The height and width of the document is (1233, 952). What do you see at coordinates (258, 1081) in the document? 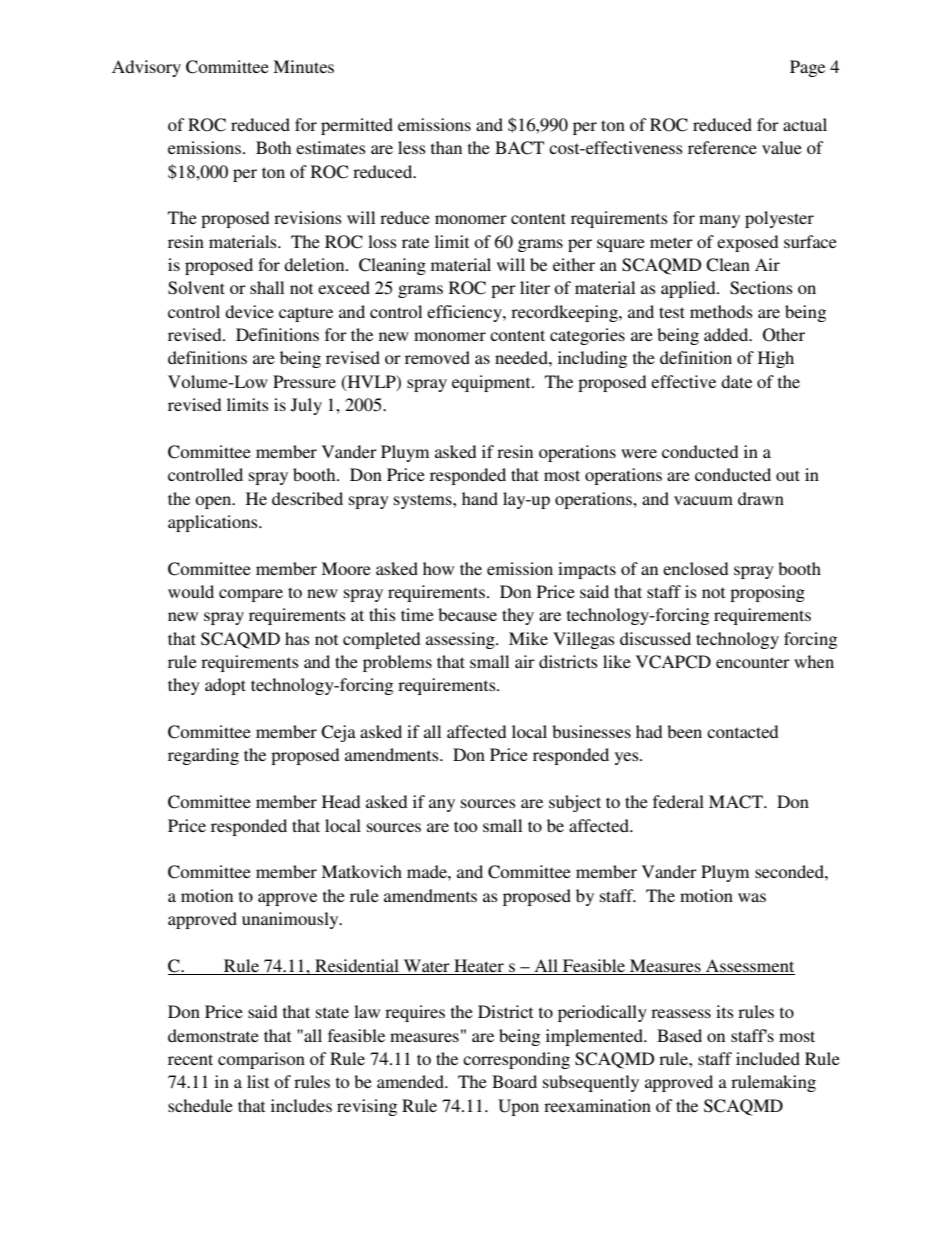
I see `list` at bounding box center [258, 1081].
